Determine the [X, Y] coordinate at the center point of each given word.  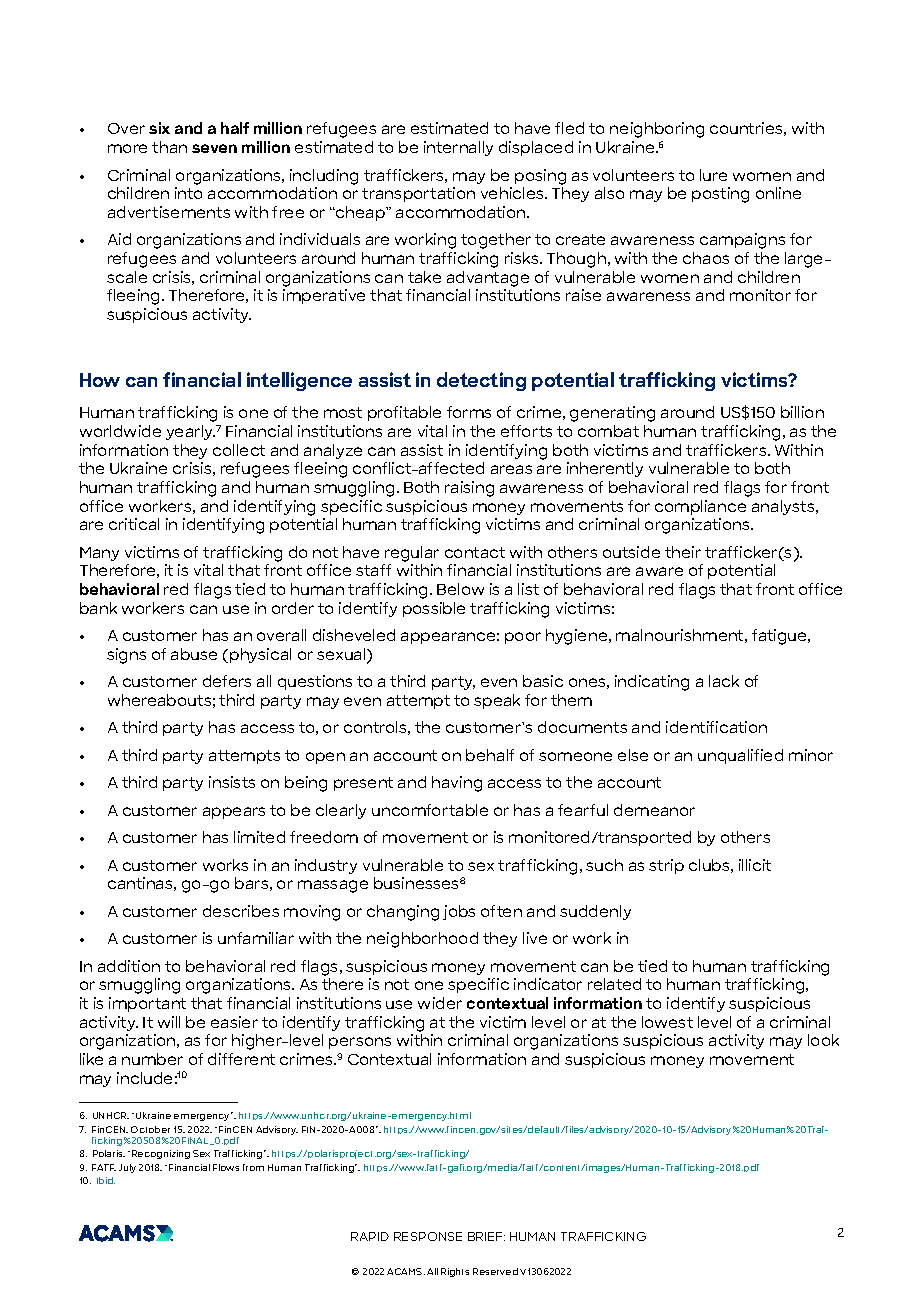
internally [458, 148]
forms [469, 412]
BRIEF [486, 1236]
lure [713, 175]
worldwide [120, 431]
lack [724, 681]
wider [440, 1003]
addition [129, 966]
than [169, 147]
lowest [667, 1022]
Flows [226, 1167]
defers [227, 681]
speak [497, 701]
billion [802, 412]
